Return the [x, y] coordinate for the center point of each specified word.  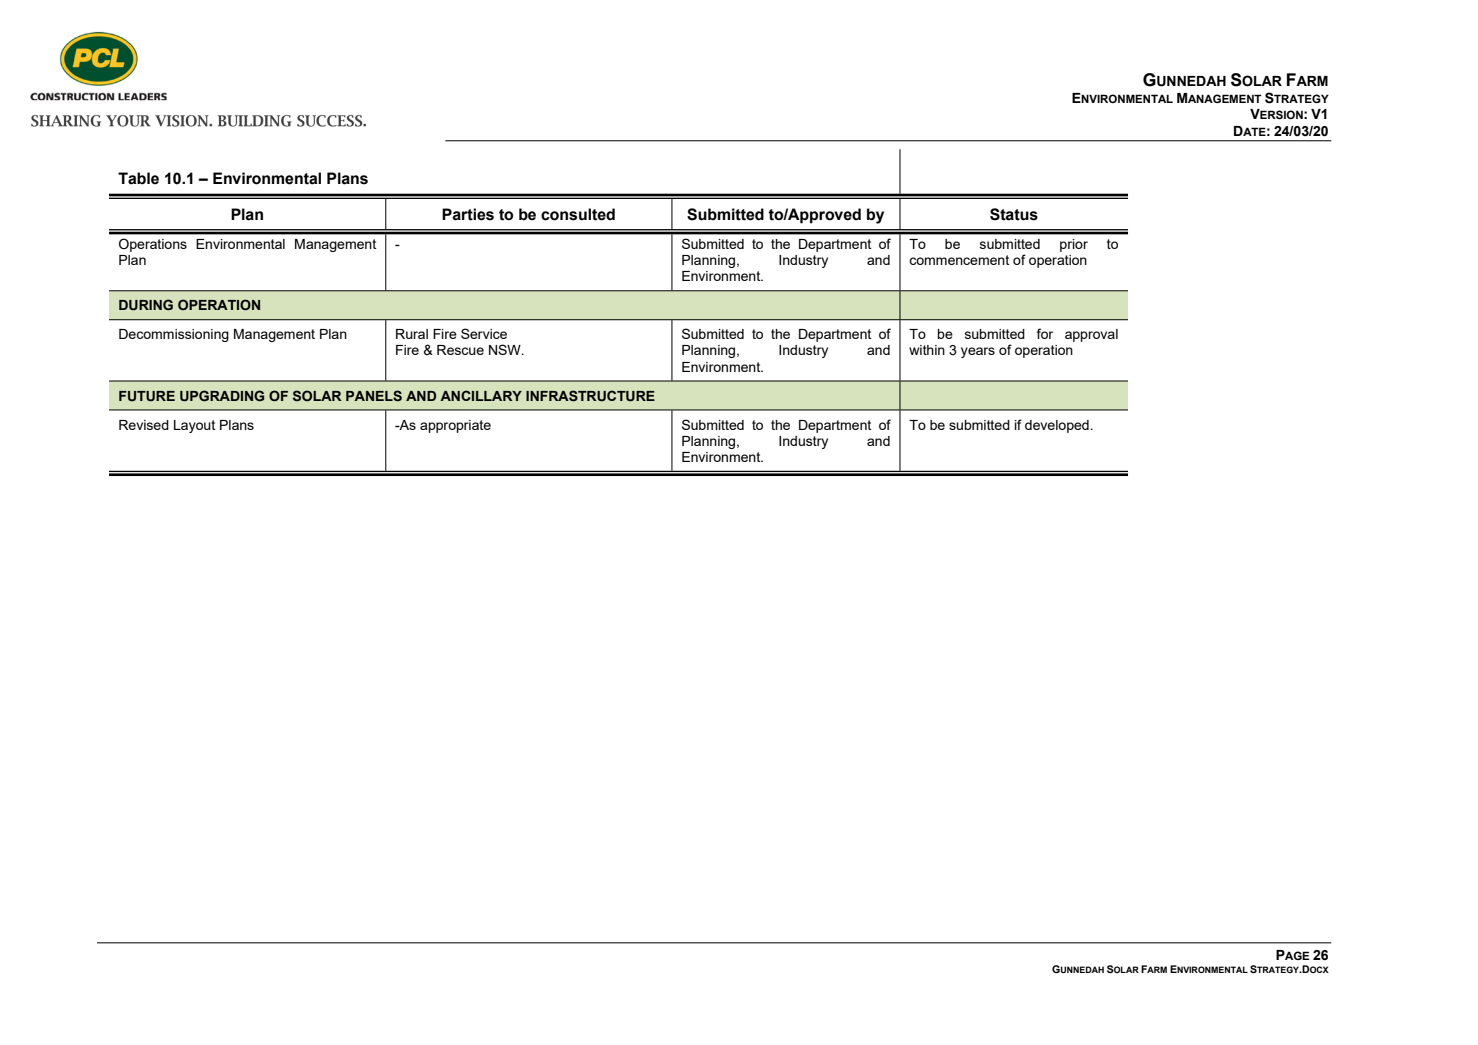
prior [1074, 245]
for [1045, 333]
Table [138, 178]
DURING [146, 305]
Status [1014, 214]
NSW [506, 349]
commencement [959, 260]
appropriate [455, 426]
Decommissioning [174, 335]
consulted [578, 214]
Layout [194, 426]
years [978, 352]
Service [484, 333]
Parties [468, 214]
